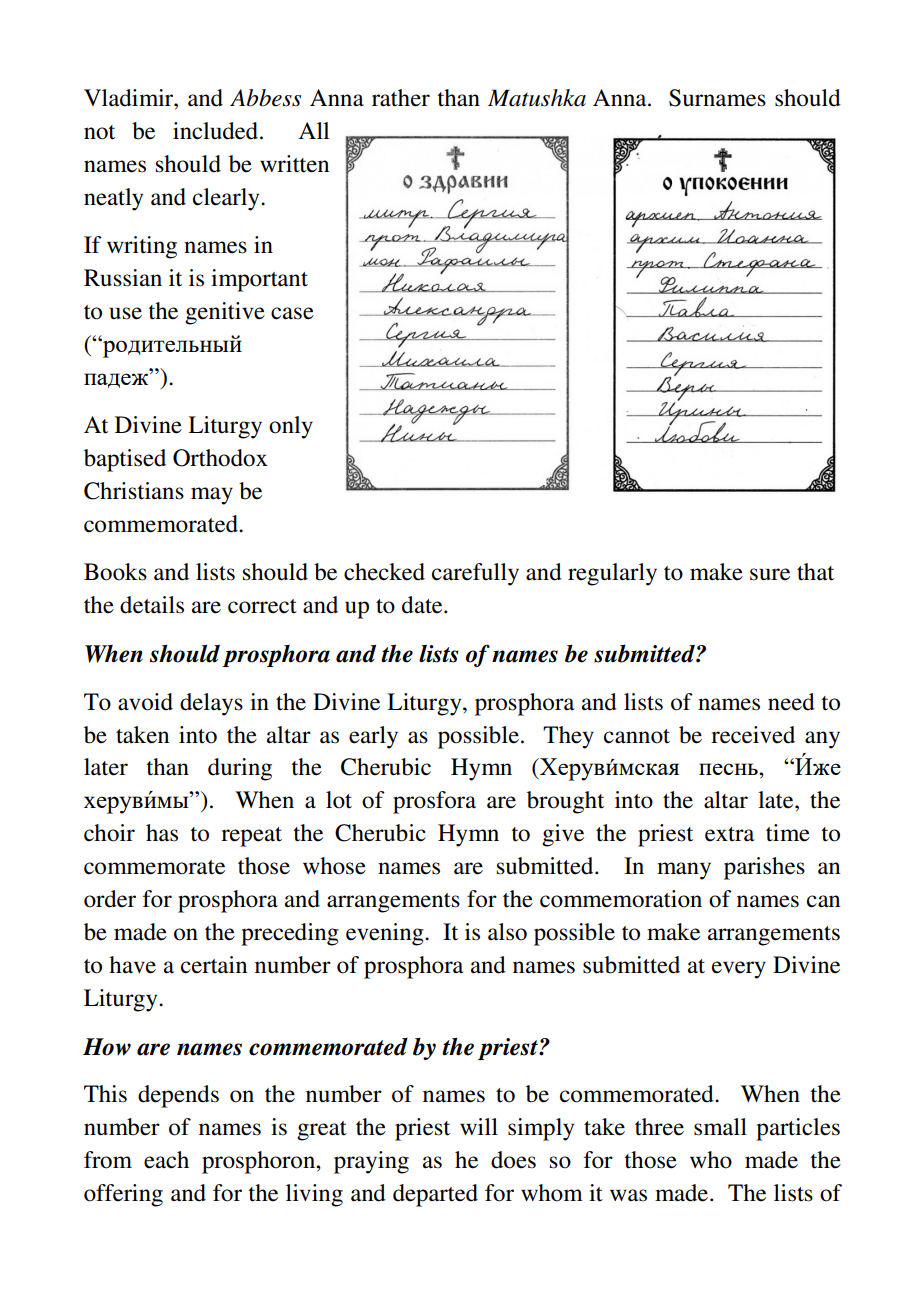 This screenshot has width=924, height=1308. Describe the element at coordinates (729, 834) in the screenshot. I see `extra` at that location.
